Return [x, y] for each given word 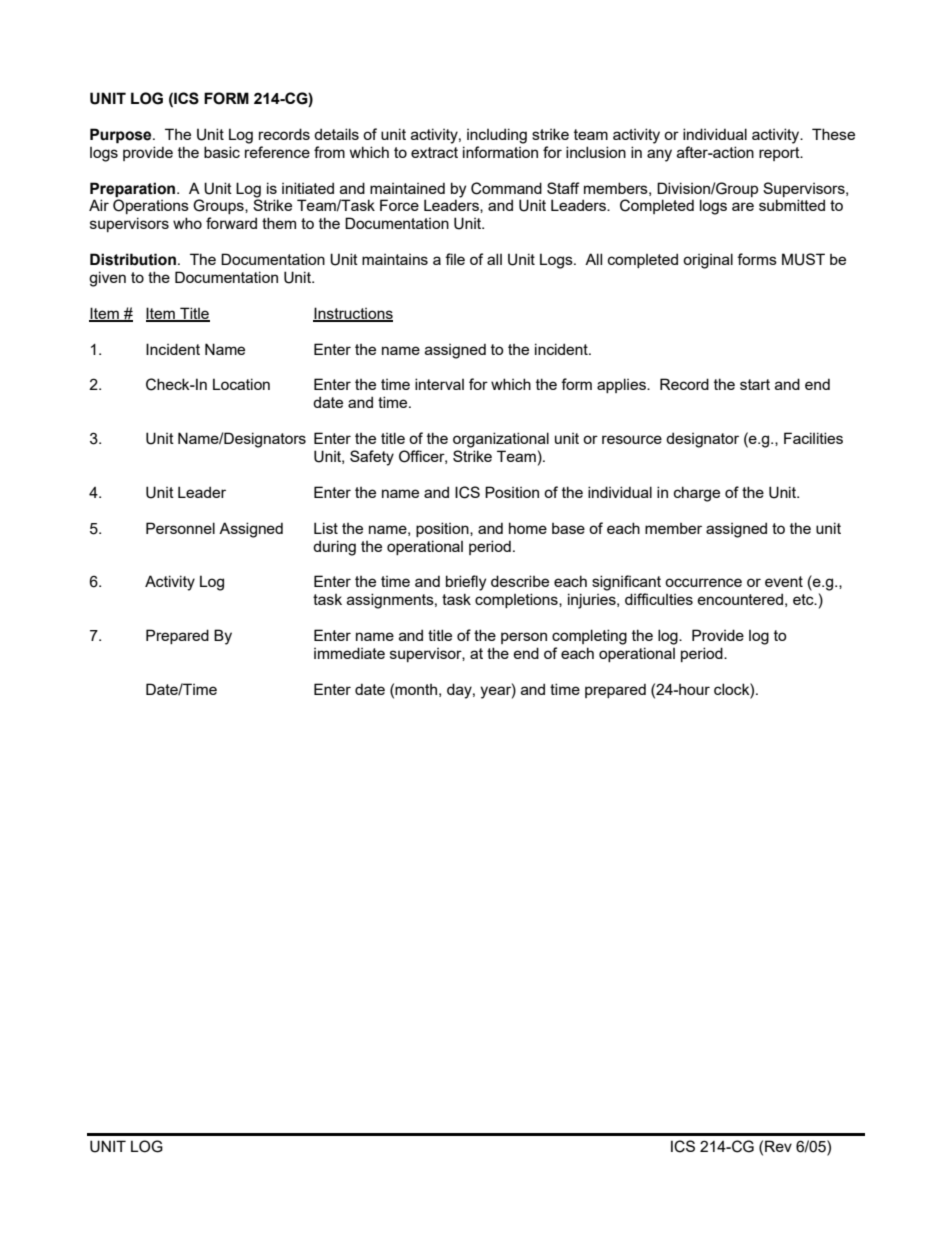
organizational [501, 440]
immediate [349, 653]
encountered [740, 599]
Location [241, 384]
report [780, 154]
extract [434, 152]
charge [697, 494]
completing [589, 637]
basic [222, 152]
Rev [778, 1146]
